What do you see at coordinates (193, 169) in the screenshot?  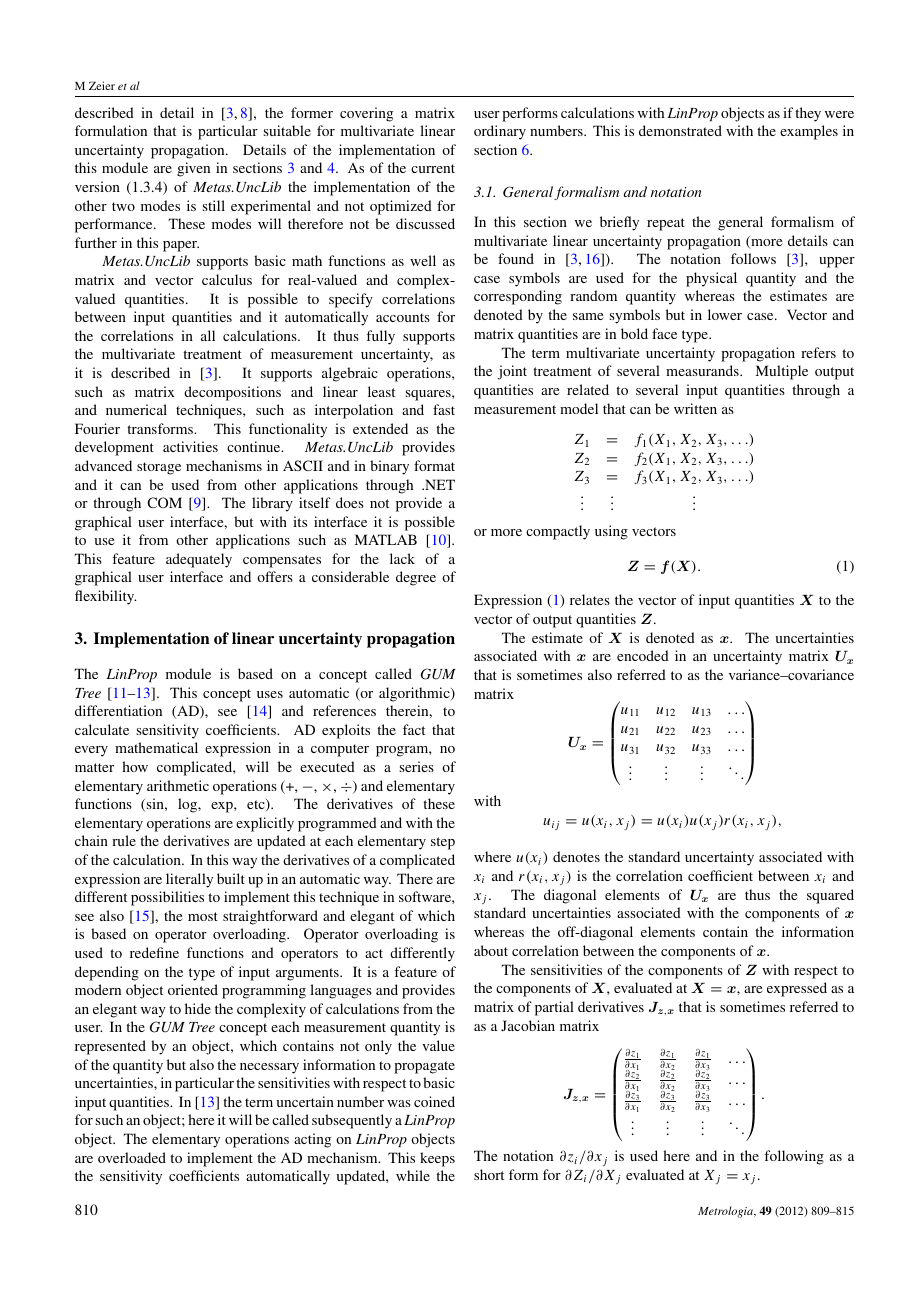 I see `given` at bounding box center [193, 169].
